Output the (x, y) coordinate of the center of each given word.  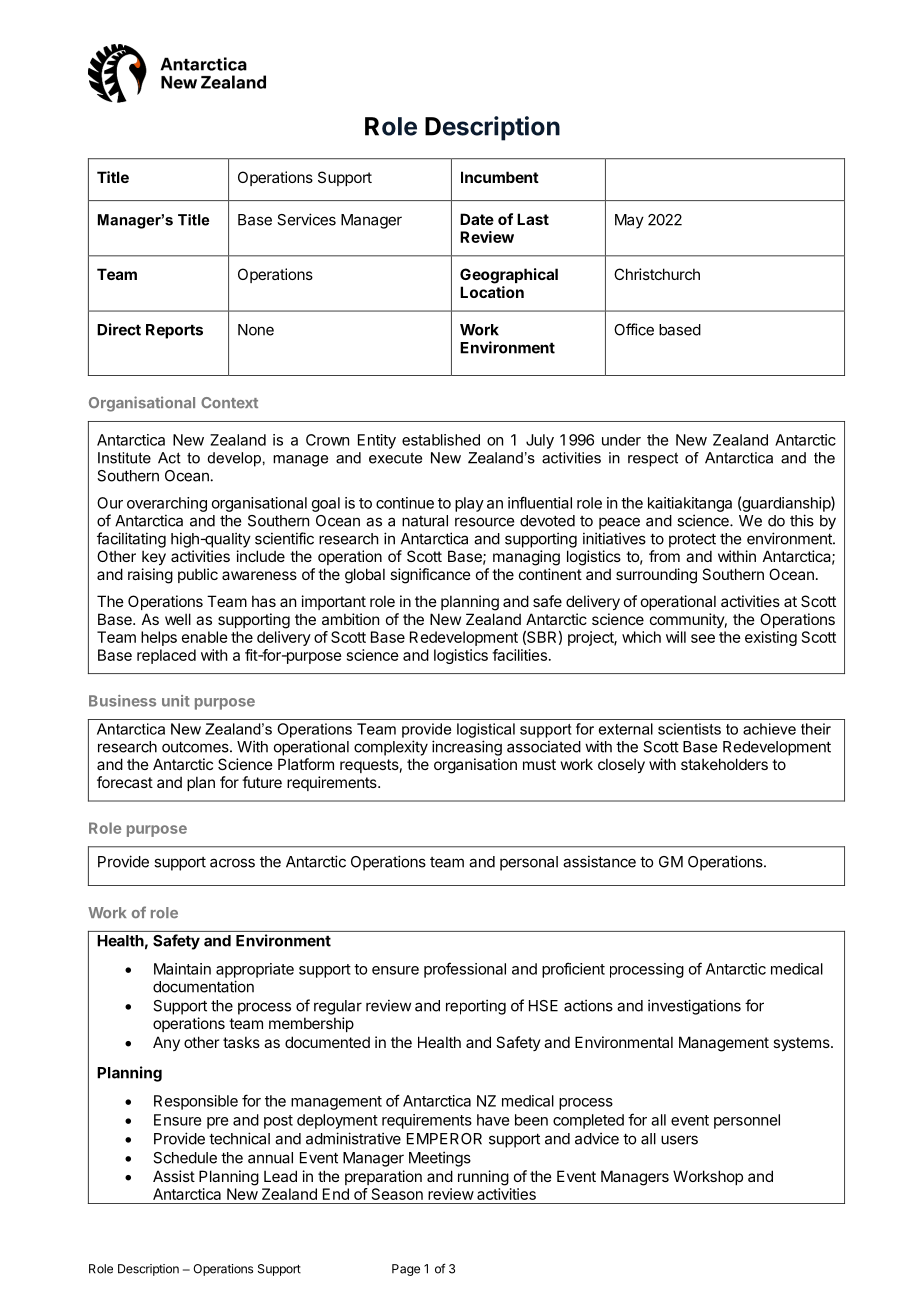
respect (653, 459)
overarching (167, 504)
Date (477, 219)
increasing (467, 748)
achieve (769, 729)
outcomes (196, 747)
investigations (694, 1007)
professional (465, 970)
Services (306, 219)
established (441, 440)
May (629, 221)
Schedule (185, 1158)
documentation (203, 986)
